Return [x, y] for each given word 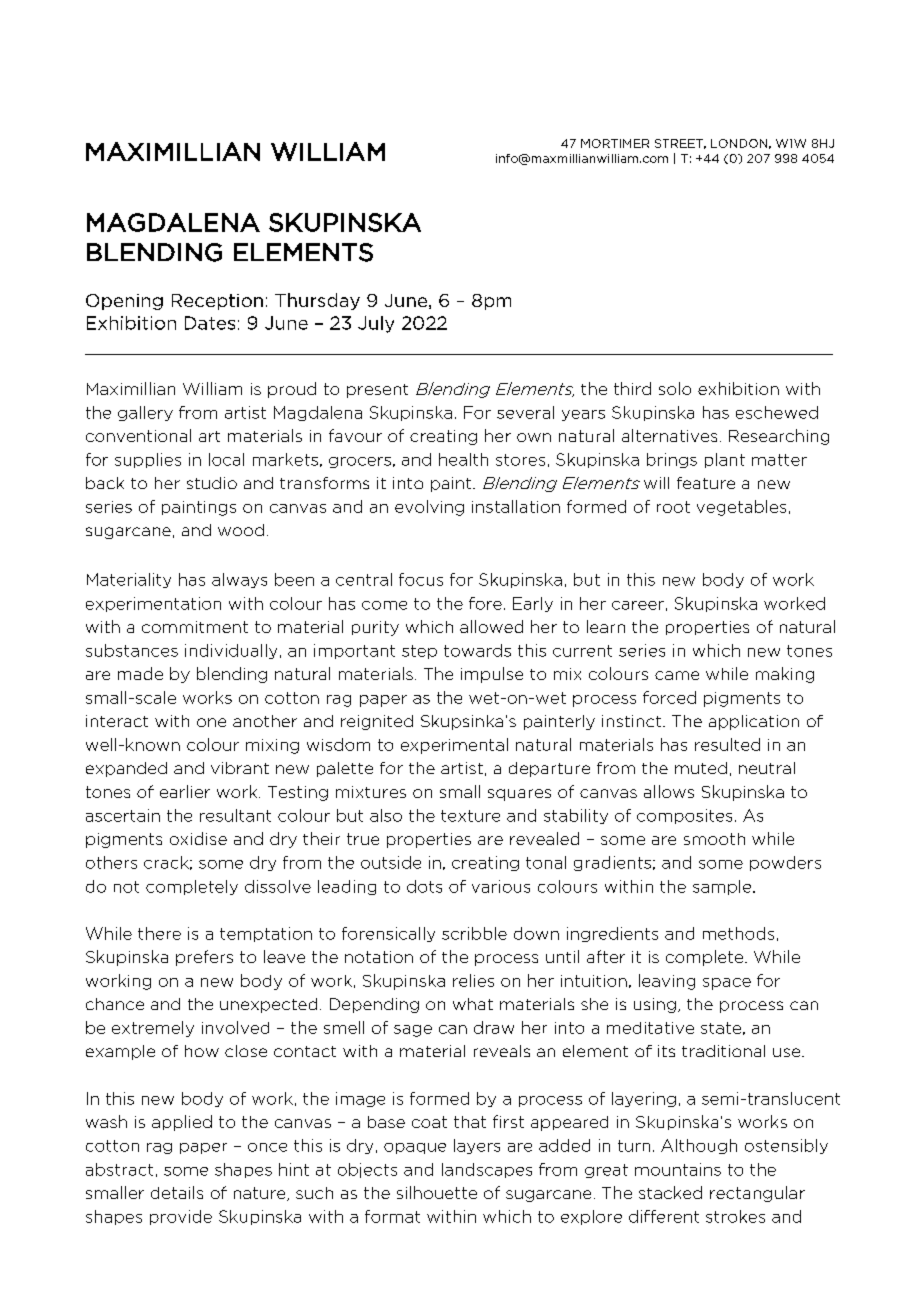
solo [675, 388]
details [177, 1192]
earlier [185, 791]
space [727, 984]
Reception [217, 302]
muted [701, 768]
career [638, 605]
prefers [204, 958]
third [632, 388]
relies [473, 980]
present [377, 391]
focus [421, 579]
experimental [454, 746]
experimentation [153, 604]
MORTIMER [615, 143]
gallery [145, 413]
